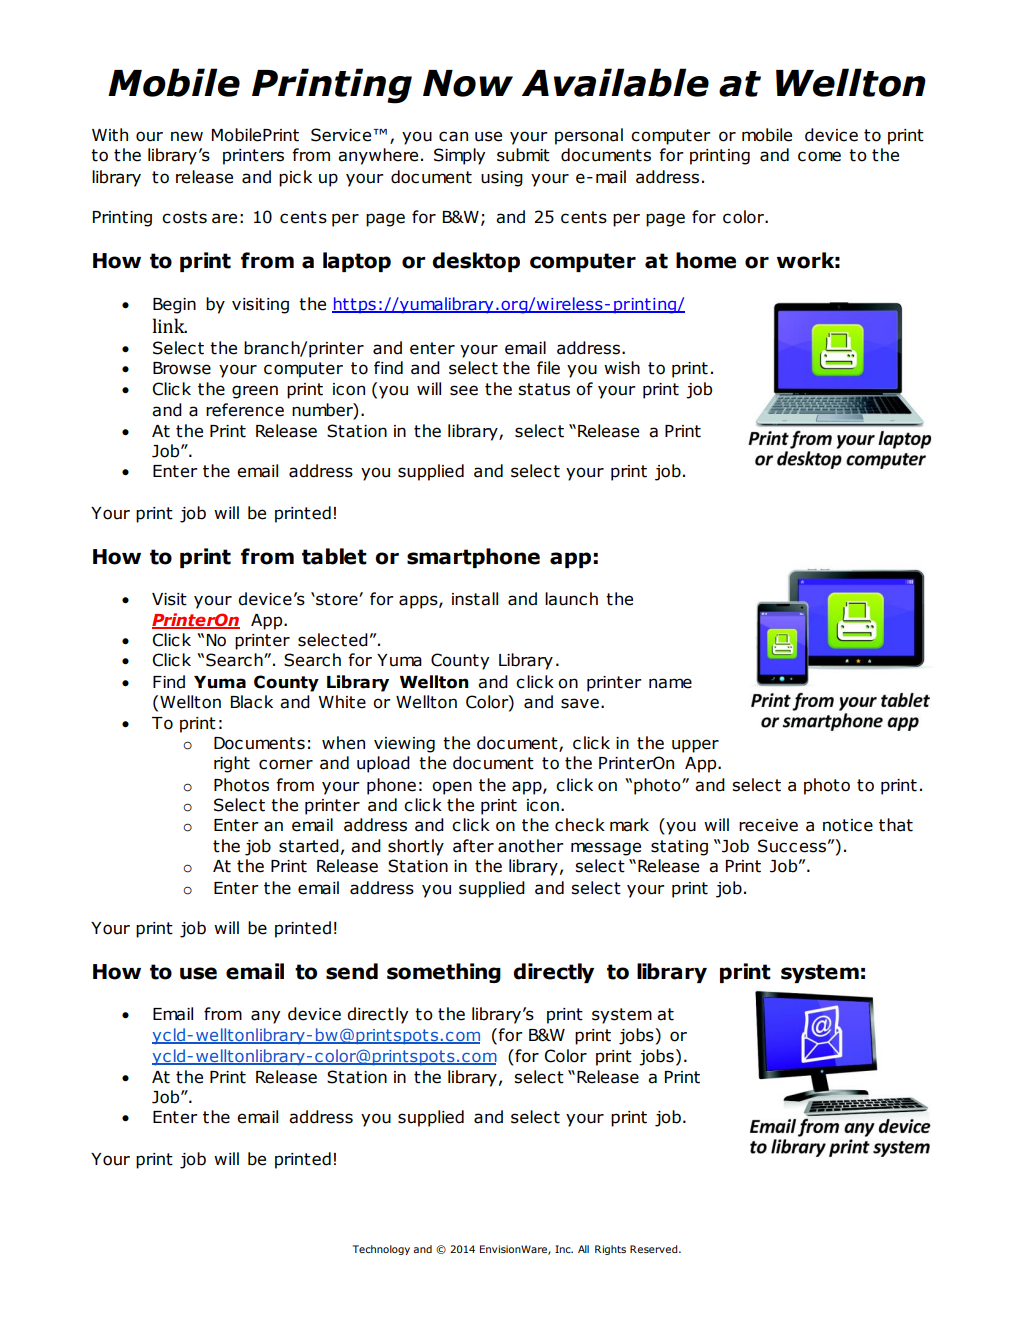 Image resolution: width=1034 pixels, height=1339 pixels. What do you see at coordinates (381, 1250) in the image?
I see `Technology` at bounding box center [381, 1250].
